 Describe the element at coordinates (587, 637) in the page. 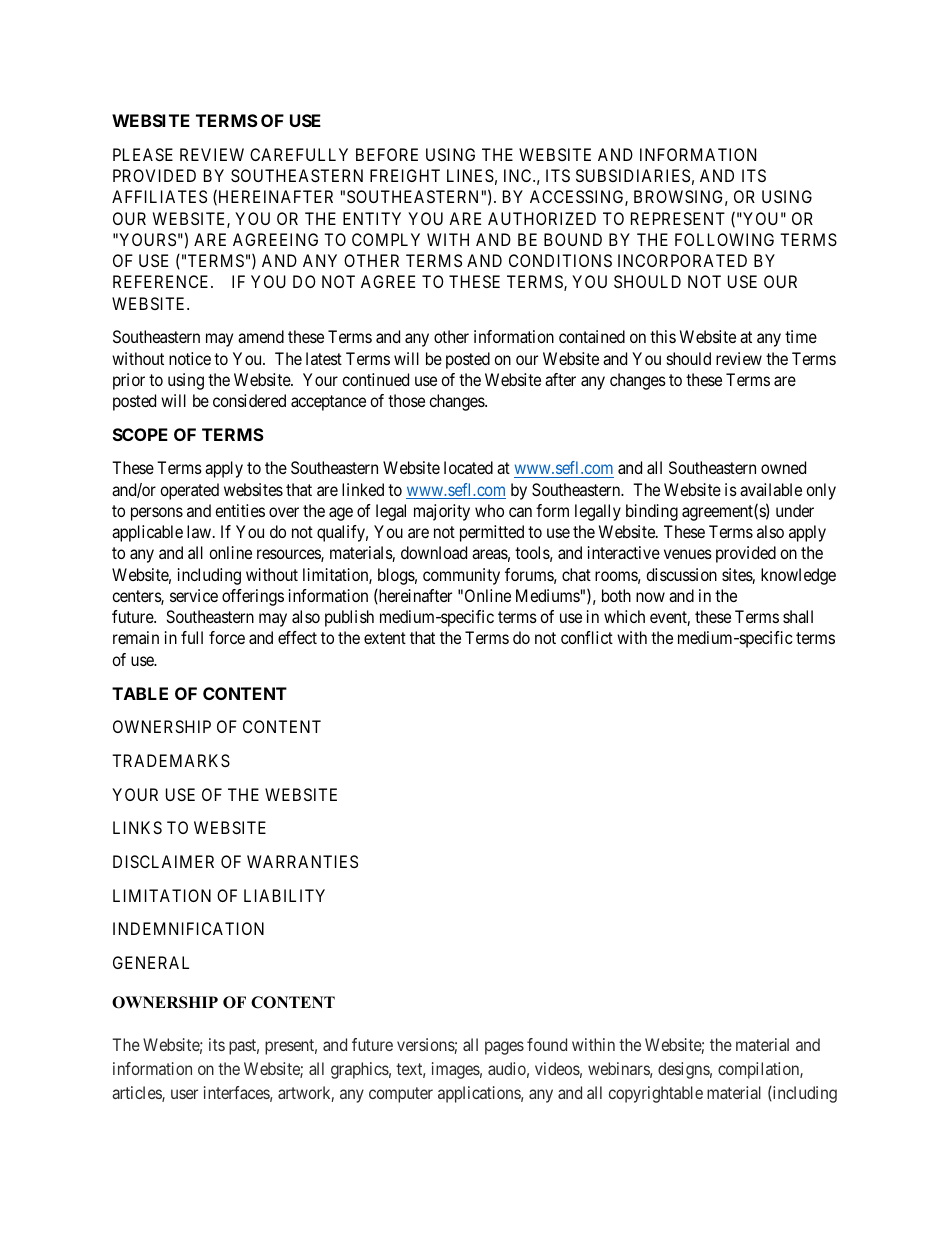

I see `conflict` at that location.
